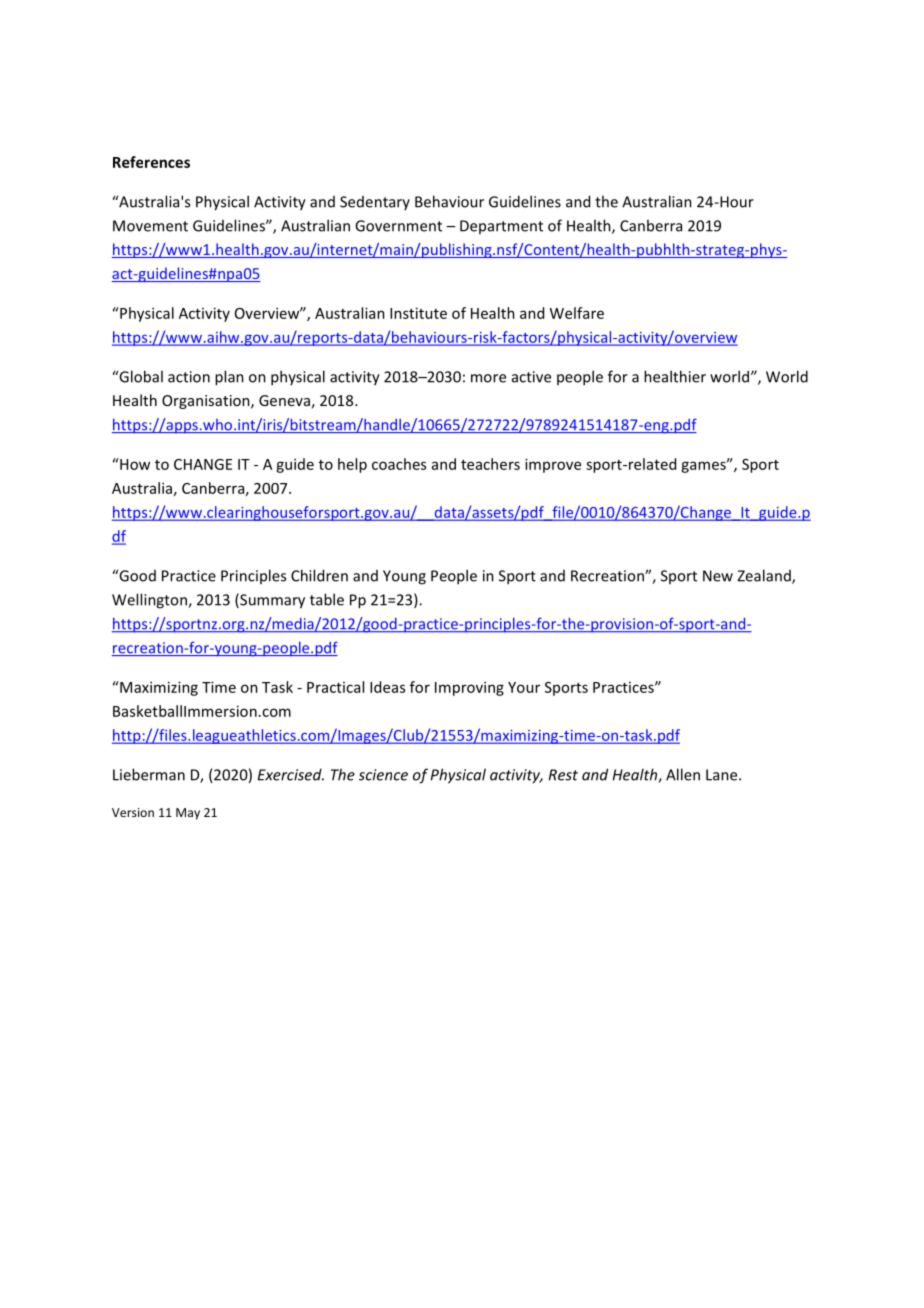 The image size is (924, 1308). Describe the element at coordinates (188, 814) in the image. I see `May` at that location.
